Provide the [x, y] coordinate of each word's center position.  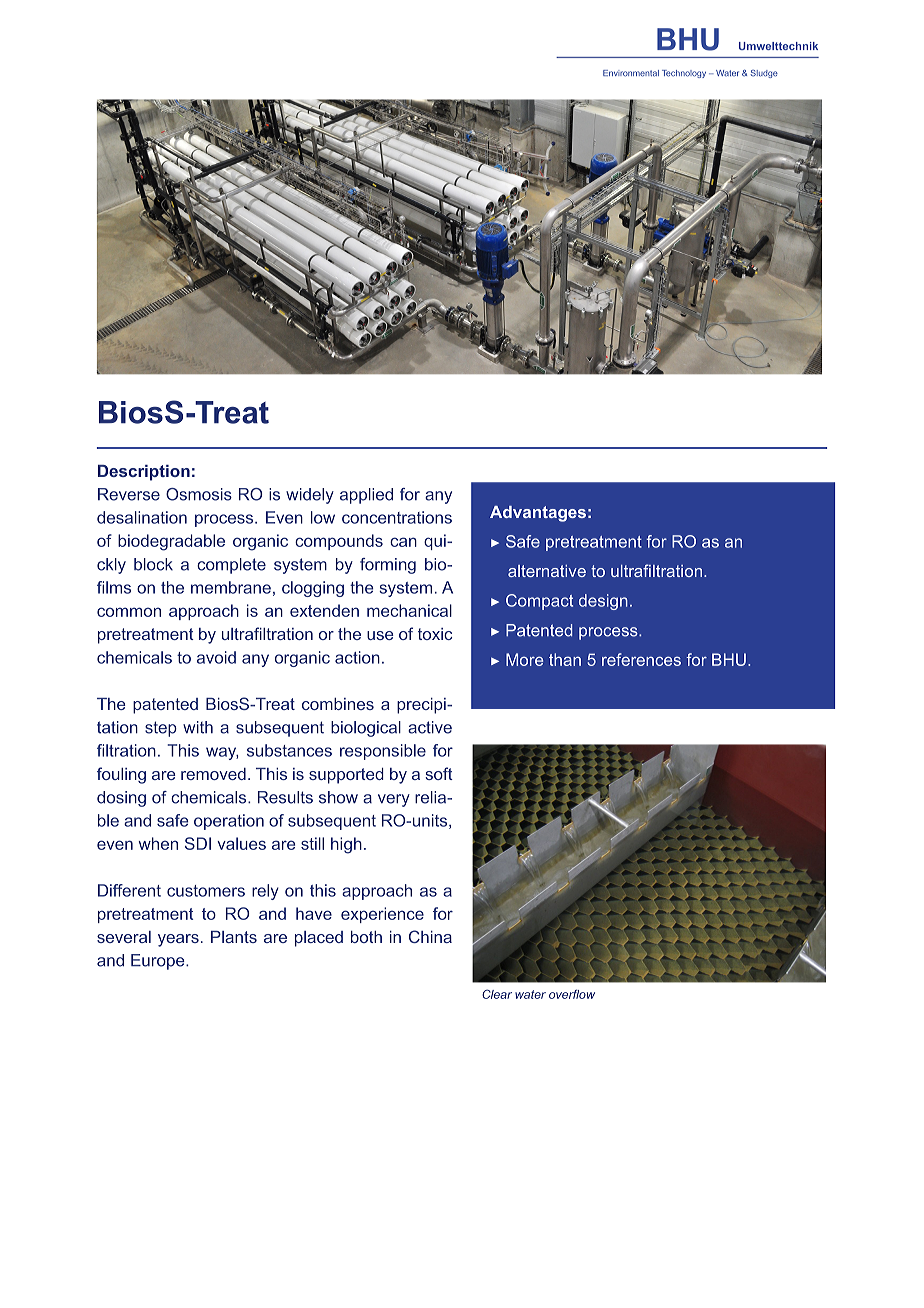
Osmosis [199, 494]
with [198, 727]
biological [366, 729]
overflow [572, 994]
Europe [159, 962]
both [366, 937]
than [565, 659]
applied [366, 496]
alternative [547, 571]
